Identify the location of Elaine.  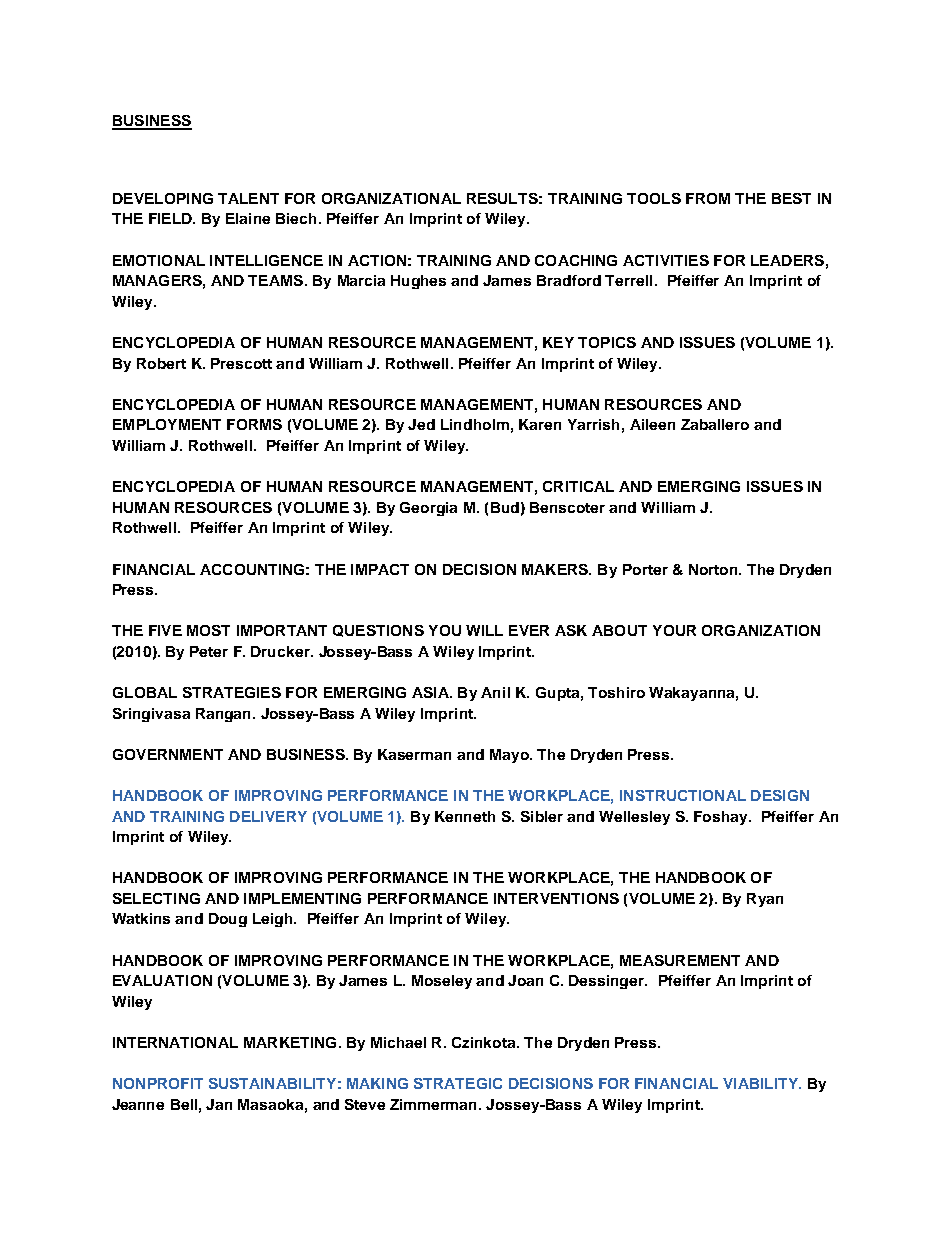
(248, 218).
